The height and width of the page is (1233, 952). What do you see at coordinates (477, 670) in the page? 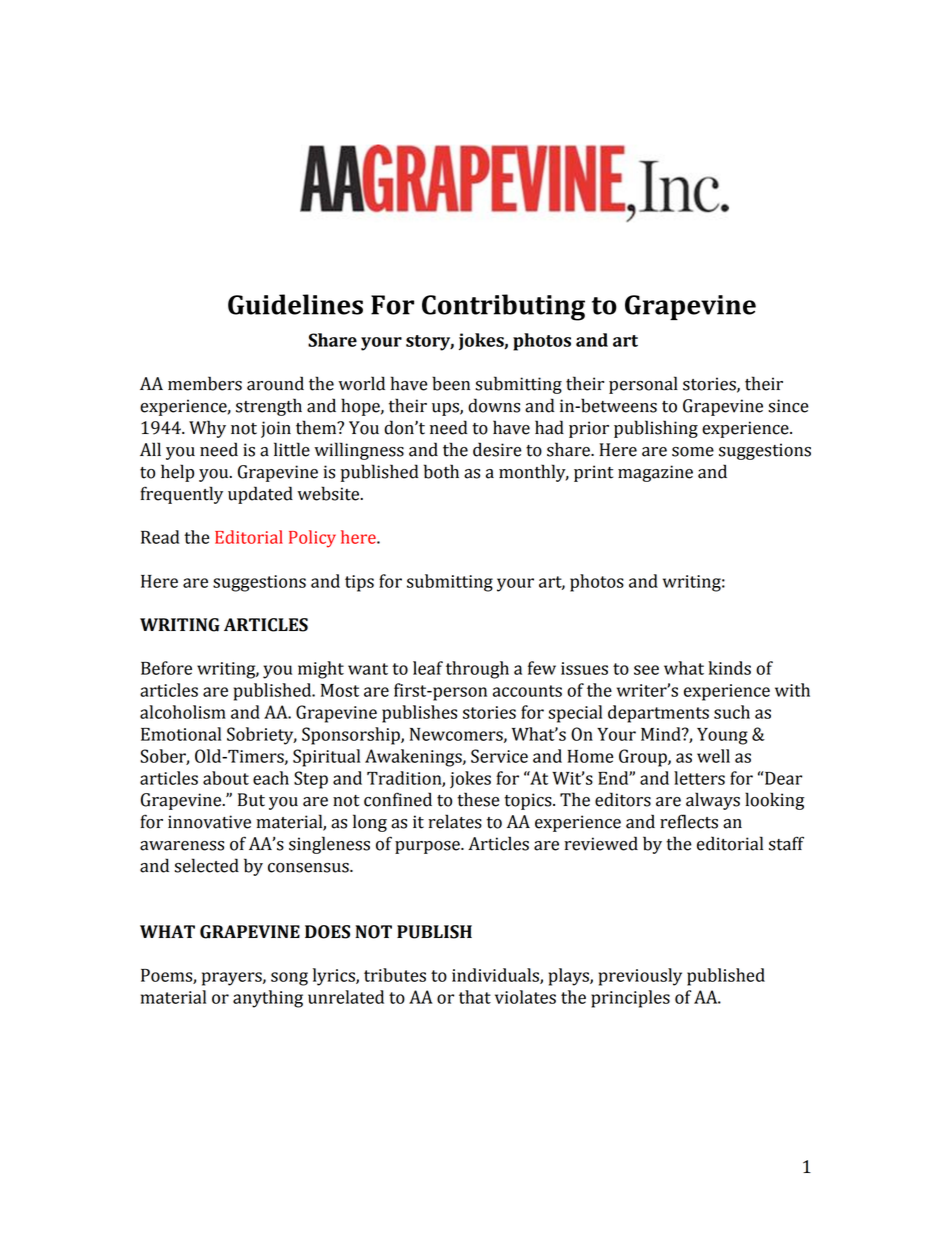
I see `through` at bounding box center [477, 670].
